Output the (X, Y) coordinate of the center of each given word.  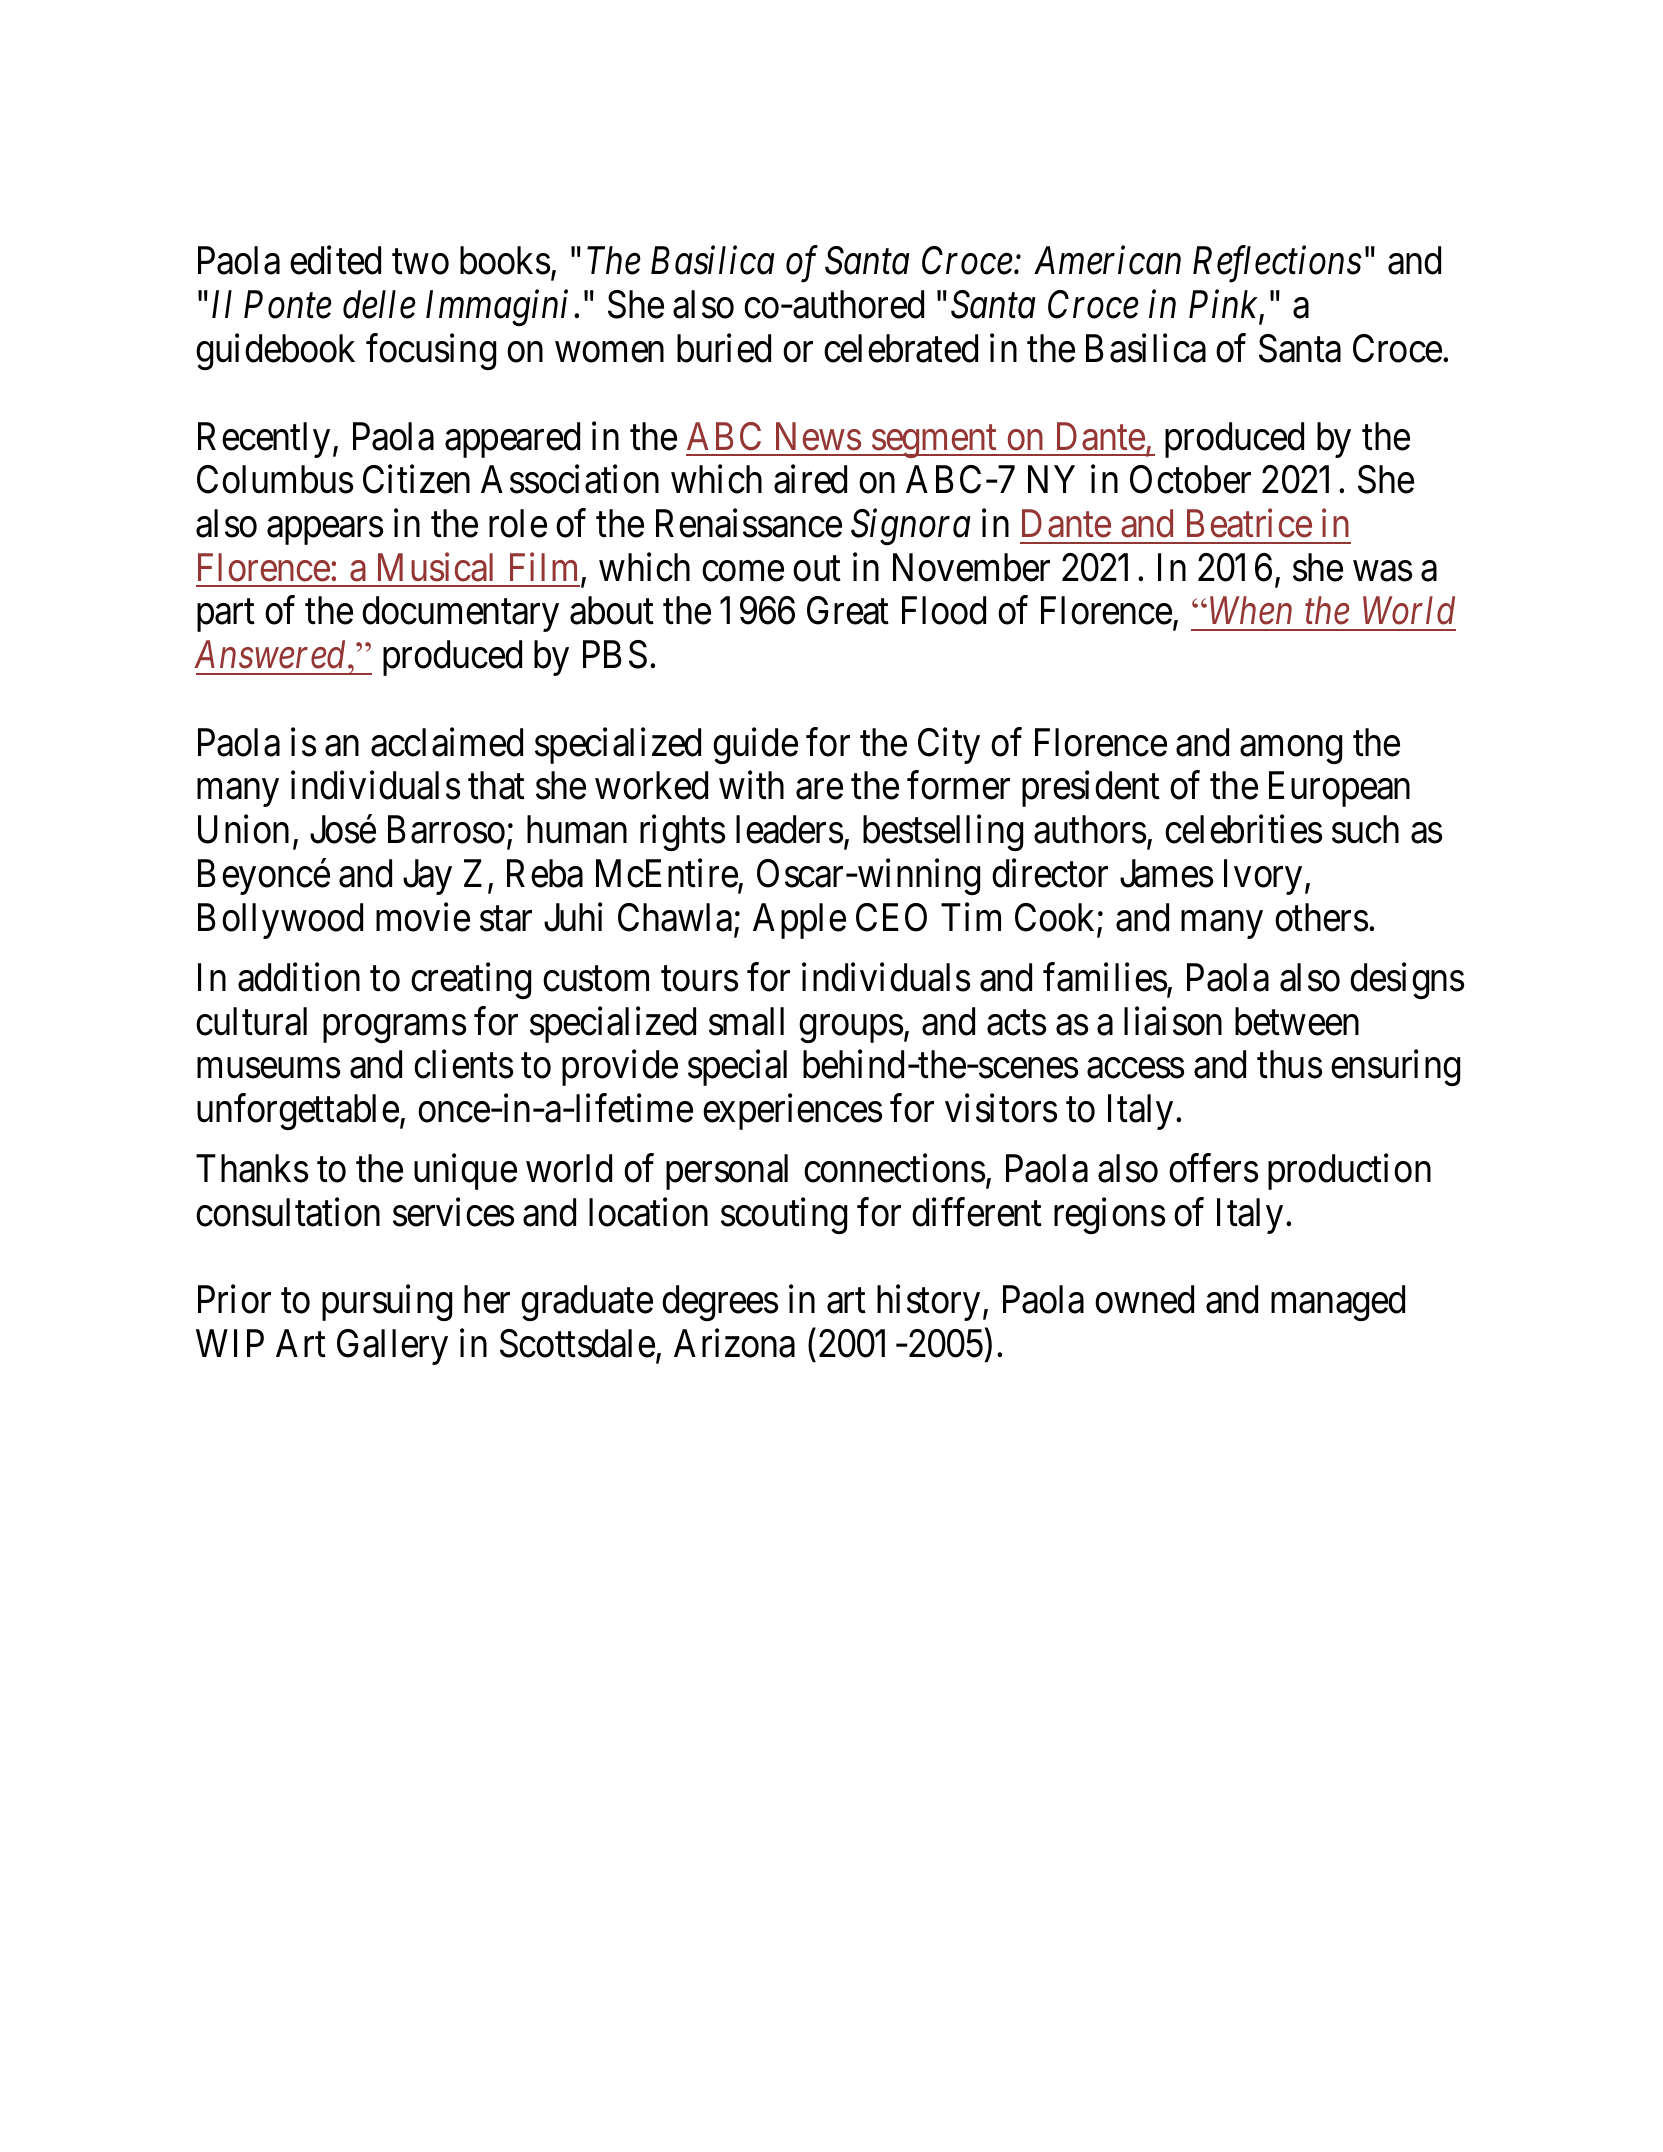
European (1339, 789)
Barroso (446, 830)
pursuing (387, 1303)
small (746, 1021)
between (1297, 1021)
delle (379, 304)
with (751, 785)
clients (463, 1064)
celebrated (901, 348)
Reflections (1277, 264)
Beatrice (1249, 523)
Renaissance (749, 523)
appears (325, 531)
